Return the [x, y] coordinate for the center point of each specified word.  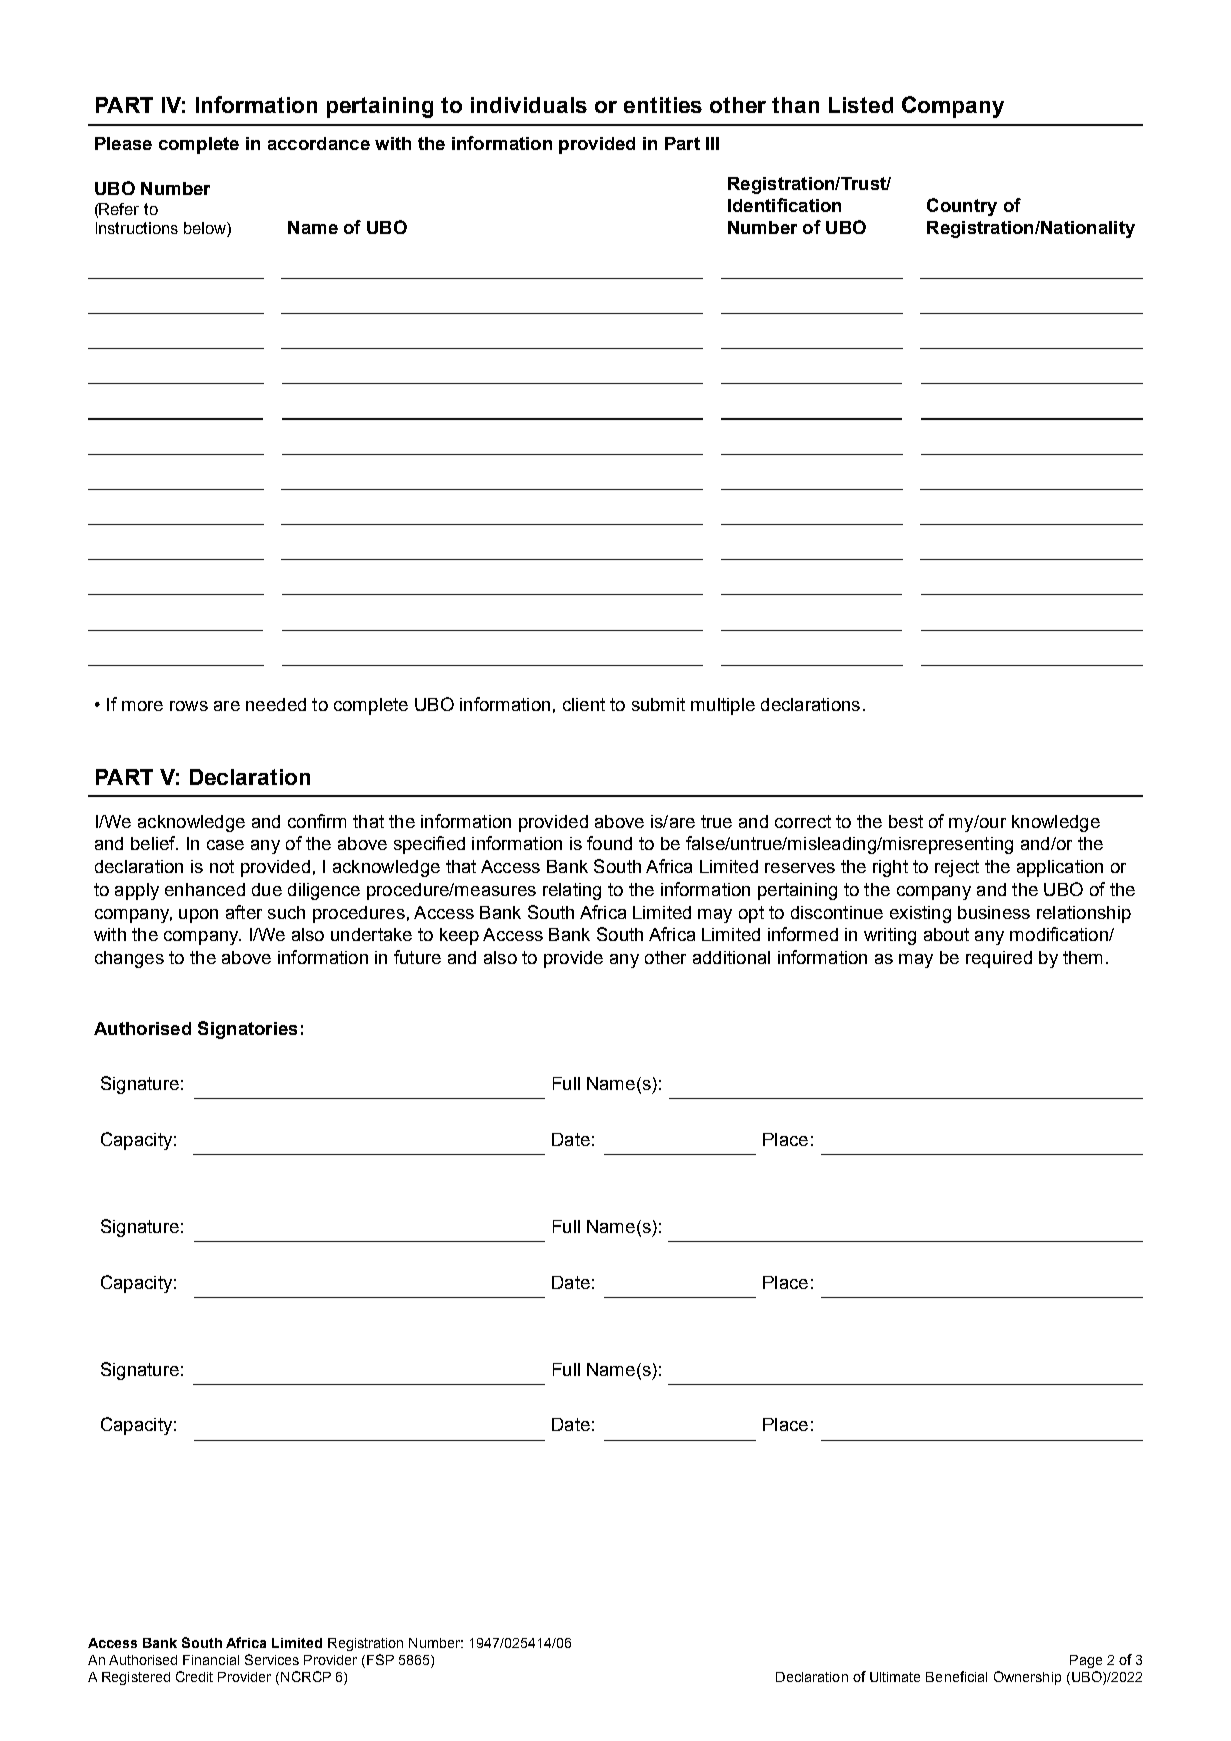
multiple [723, 706]
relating [572, 891]
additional [731, 957]
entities [663, 105]
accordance [319, 143]
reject [957, 868]
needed [276, 704]
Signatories [247, 1030]
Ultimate [895, 1677]
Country [962, 207]
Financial [211, 1660]
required [999, 959]
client [584, 704]
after [244, 912]
